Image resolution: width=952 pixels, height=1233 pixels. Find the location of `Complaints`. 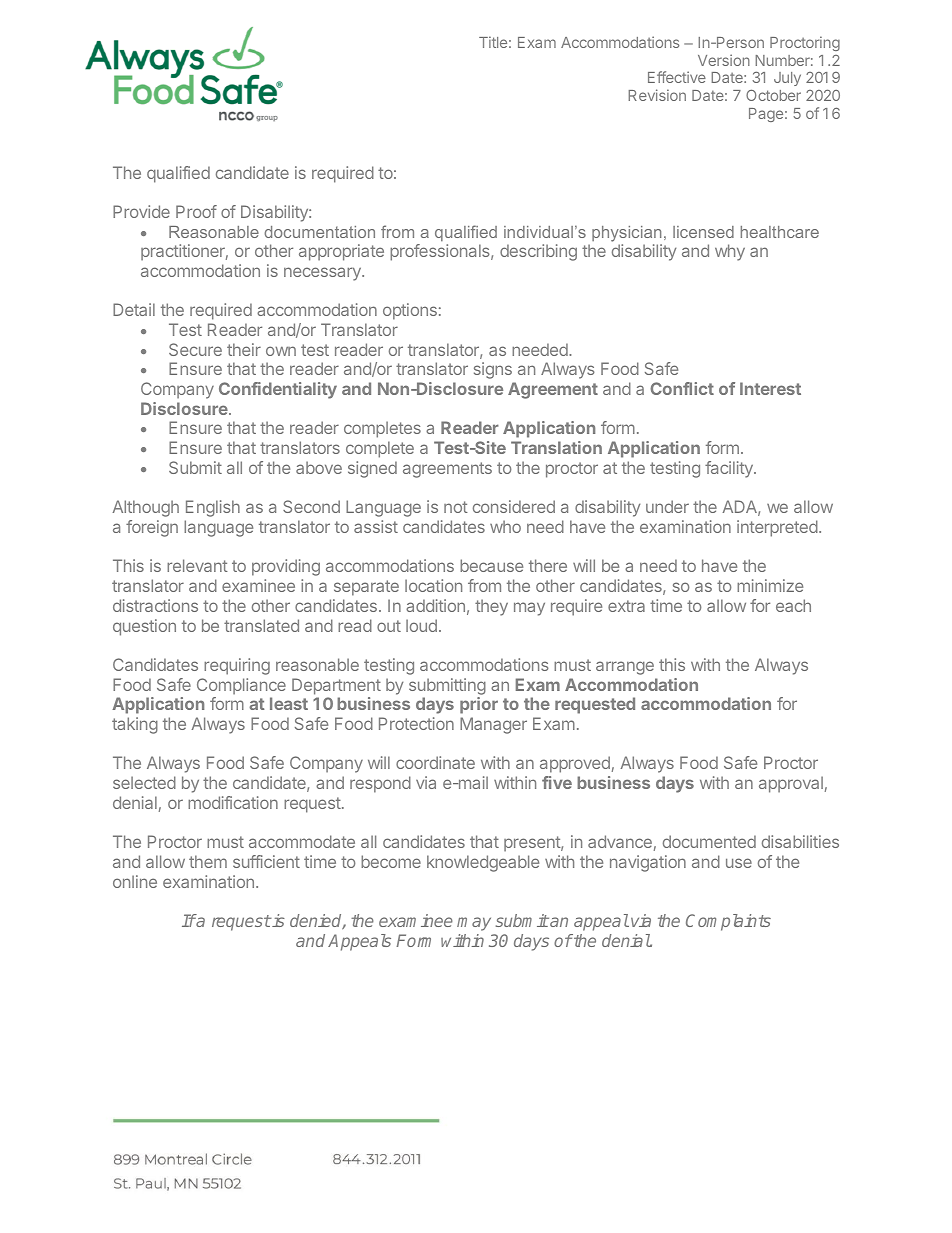

Complaints is located at coordinates (728, 922).
